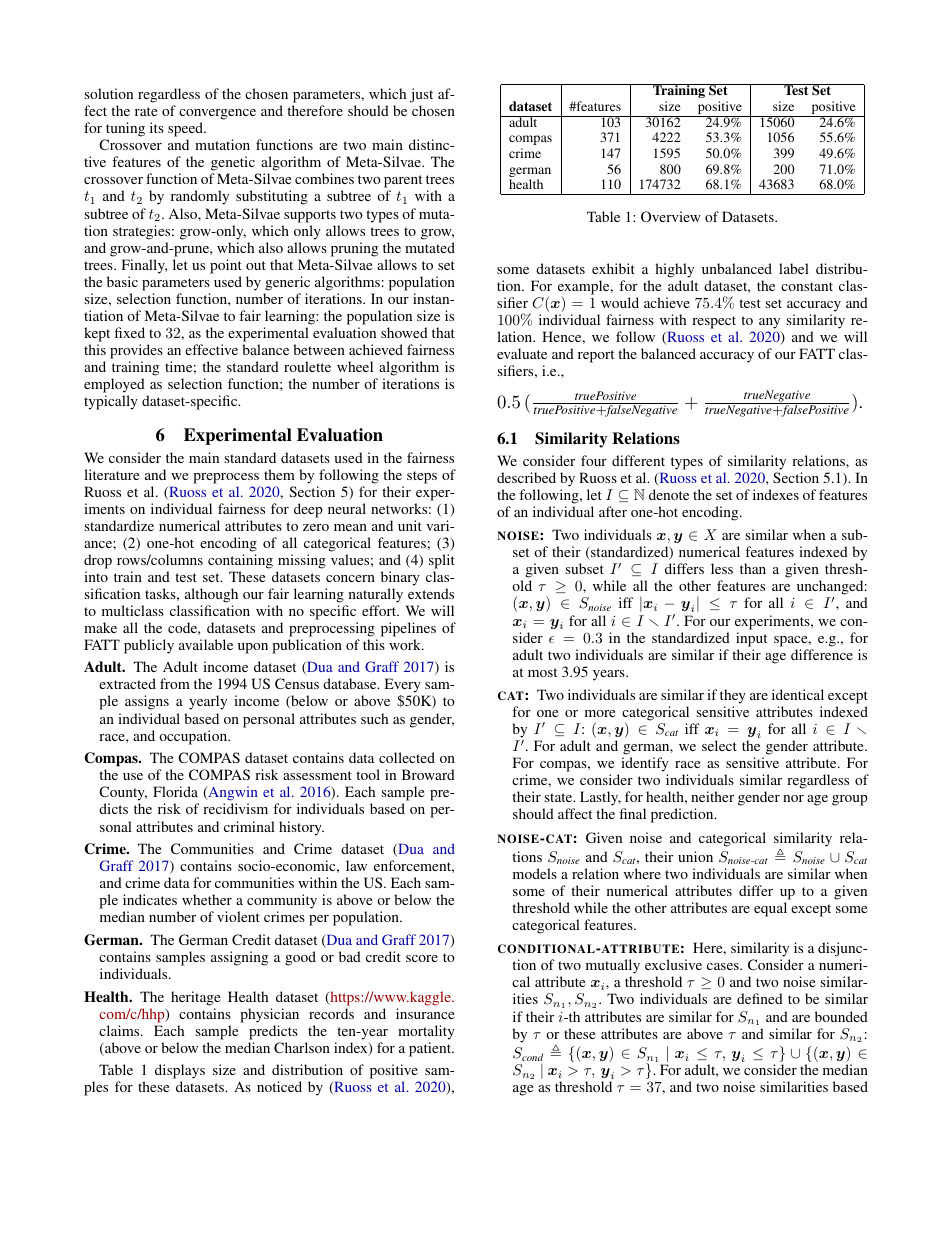 The width and height of the document is (952, 1233). What do you see at coordinates (211, 595) in the document?
I see `although` at bounding box center [211, 595].
